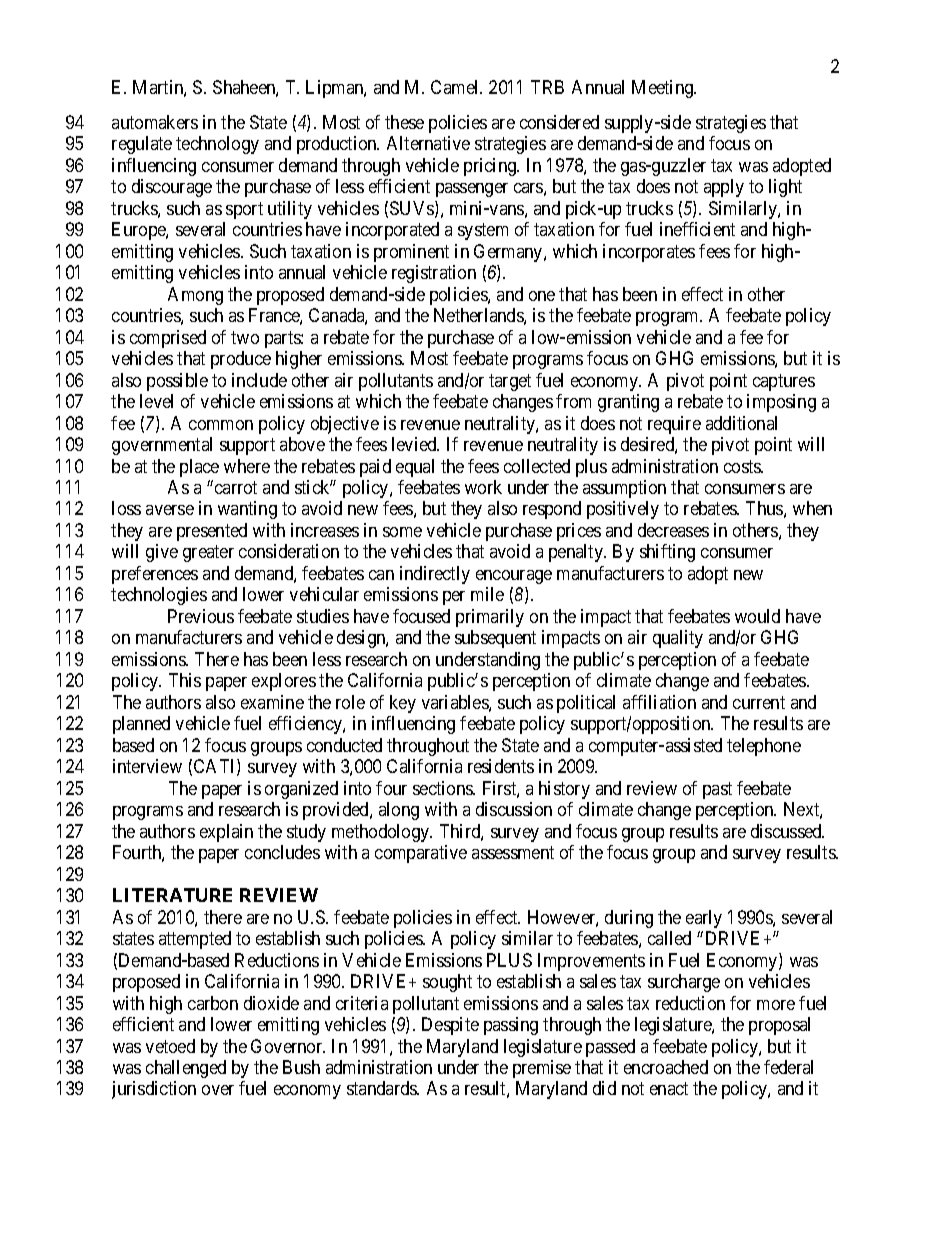  Describe the element at coordinates (757, 616) in the document. I see `would` at that location.
